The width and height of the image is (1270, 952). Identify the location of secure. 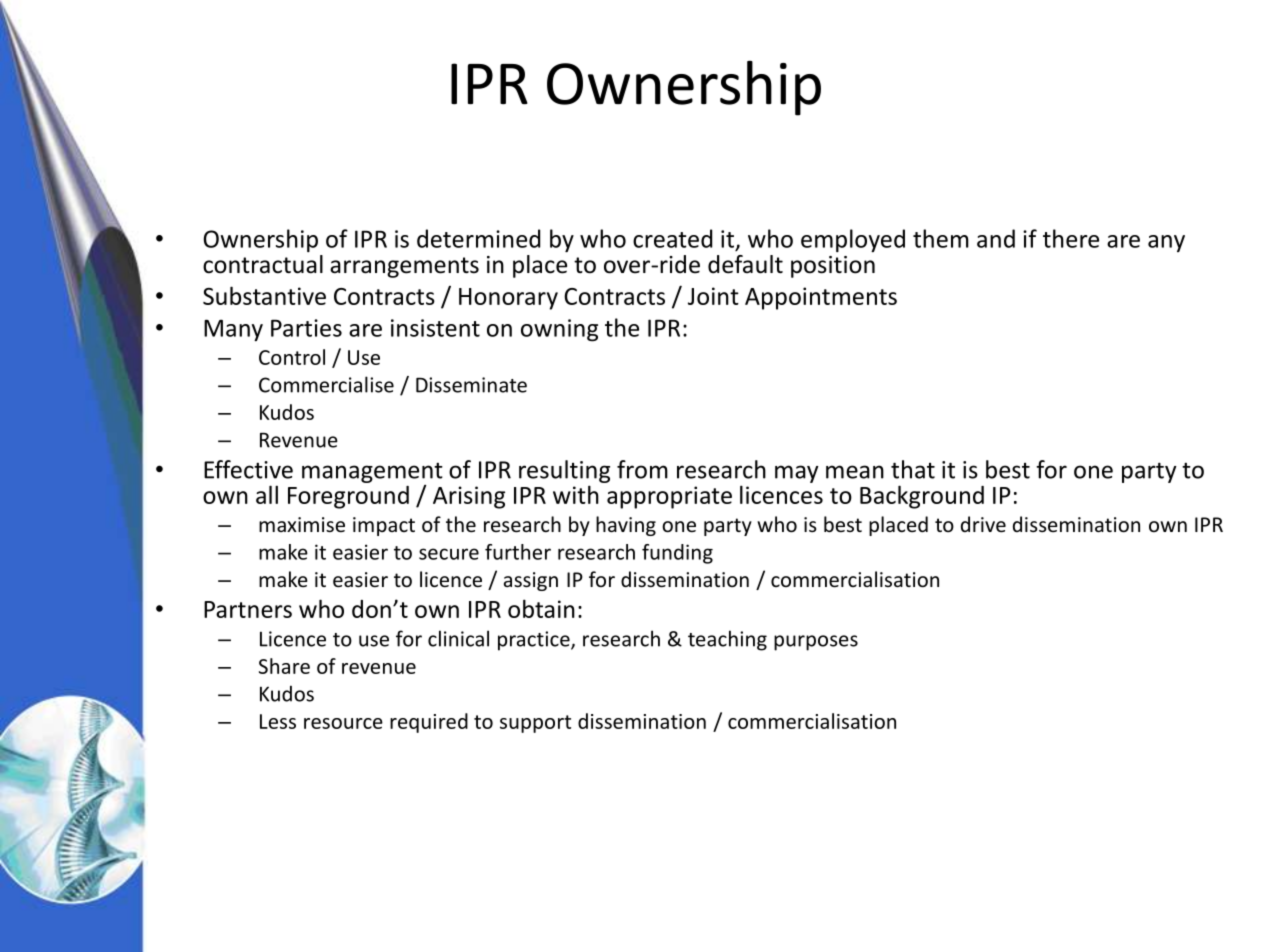
(449, 554).
